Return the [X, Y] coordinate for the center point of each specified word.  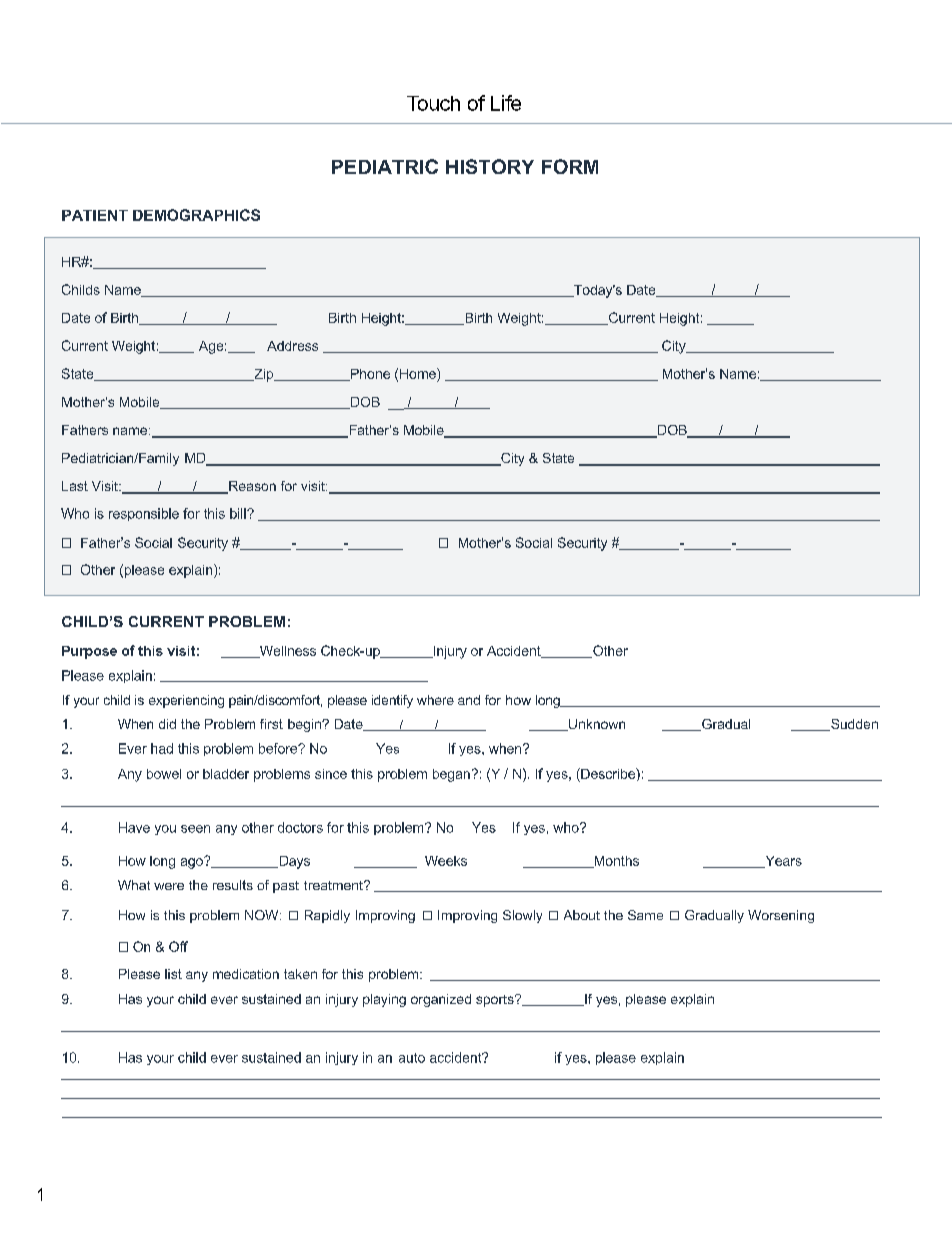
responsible [144, 514]
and [469, 700]
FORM [570, 166]
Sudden [853, 725]
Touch [433, 103]
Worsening [781, 916]
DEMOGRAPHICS [196, 215]
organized [441, 1000]
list [173, 974]
